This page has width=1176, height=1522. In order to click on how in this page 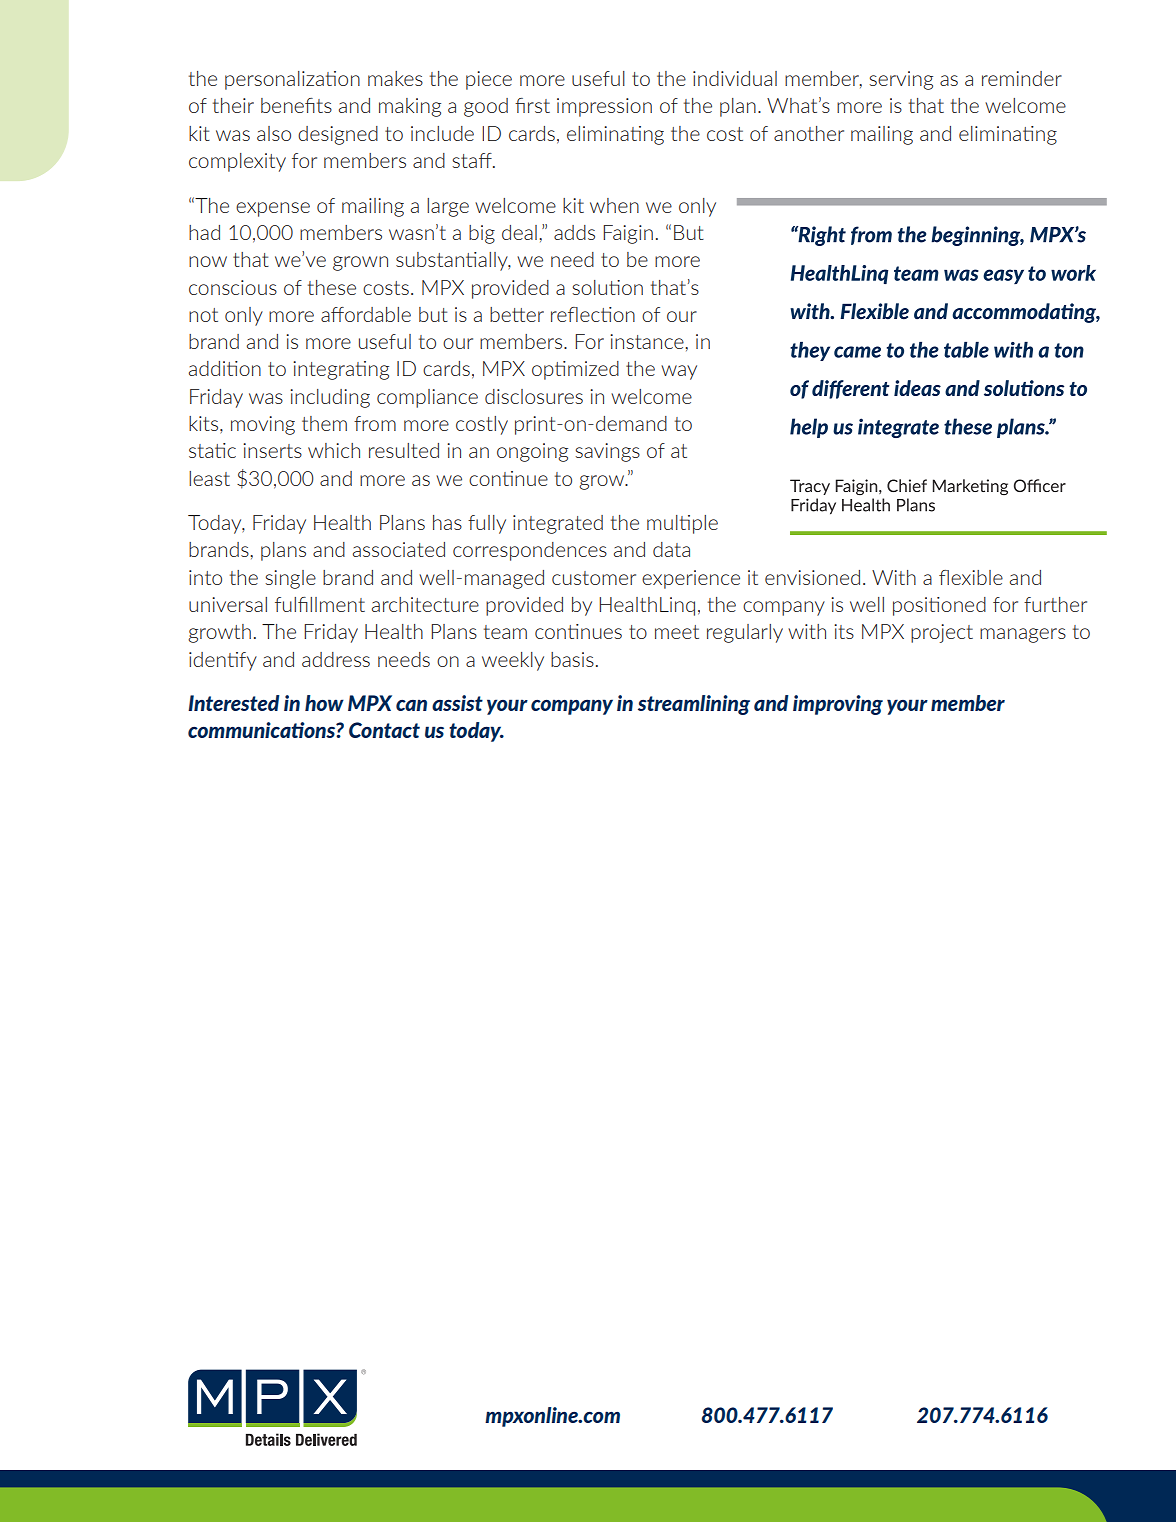, I will do `click(324, 703)`.
